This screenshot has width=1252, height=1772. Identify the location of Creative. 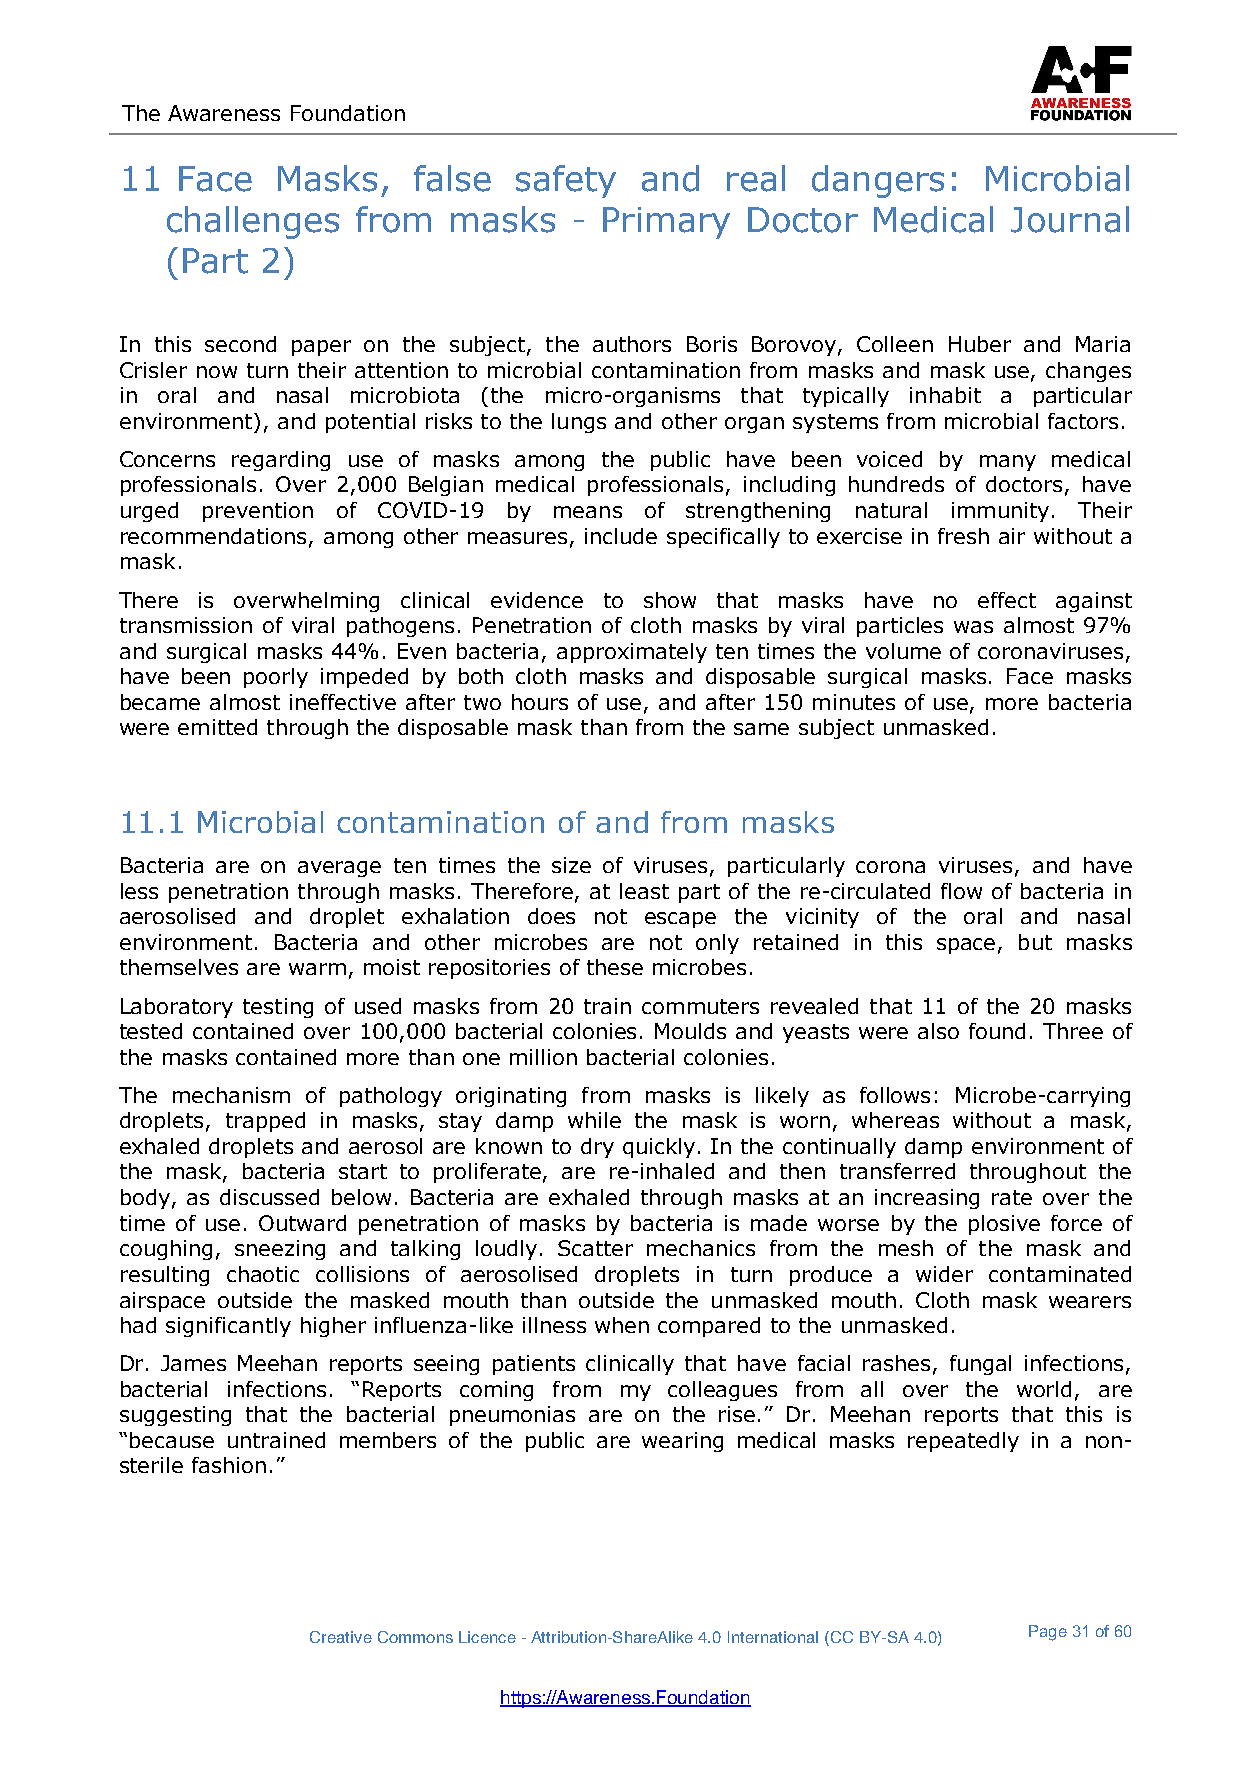
(341, 1637).
